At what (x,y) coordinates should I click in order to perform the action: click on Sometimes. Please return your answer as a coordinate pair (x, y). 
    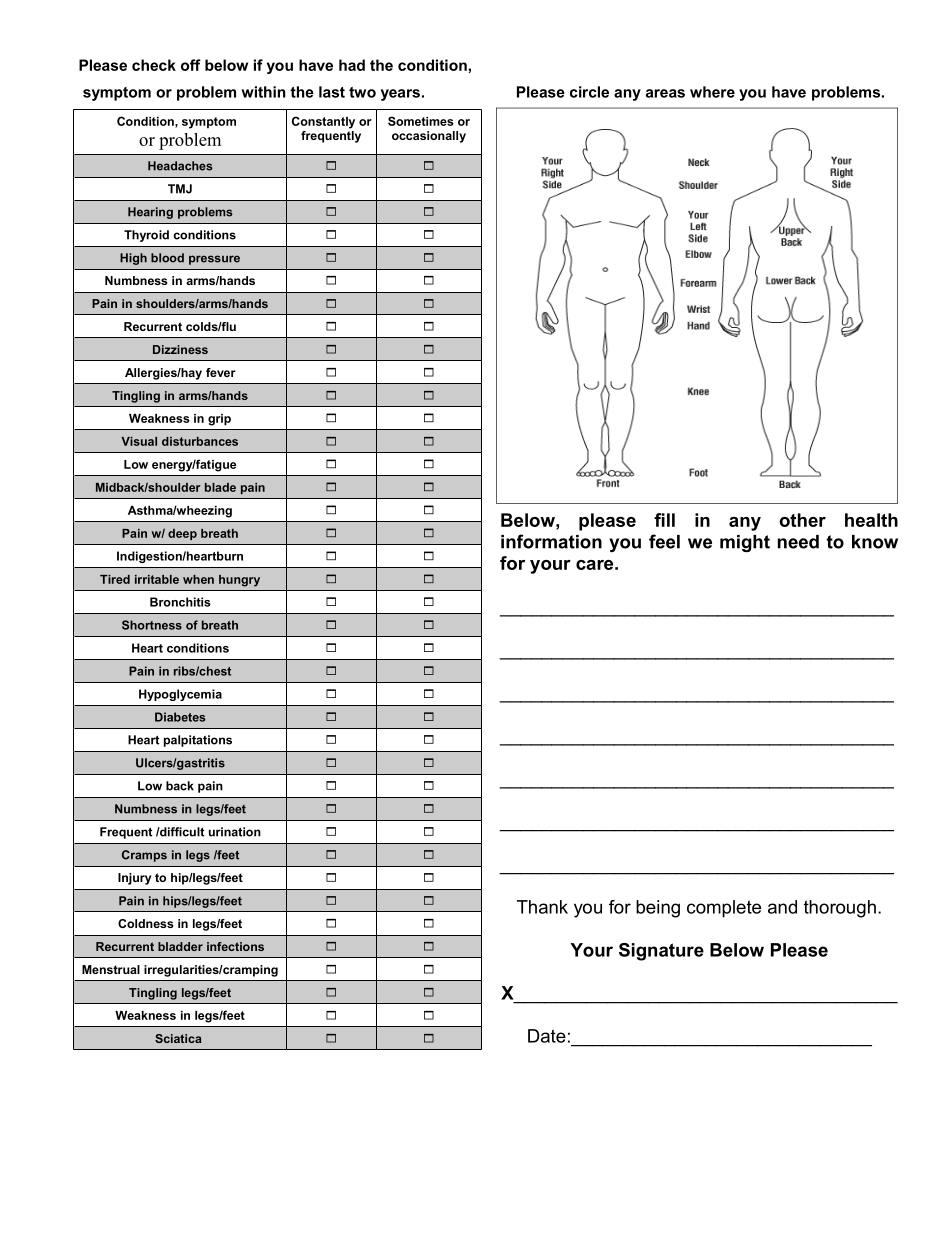
    Looking at the image, I should click on (421, 121).
